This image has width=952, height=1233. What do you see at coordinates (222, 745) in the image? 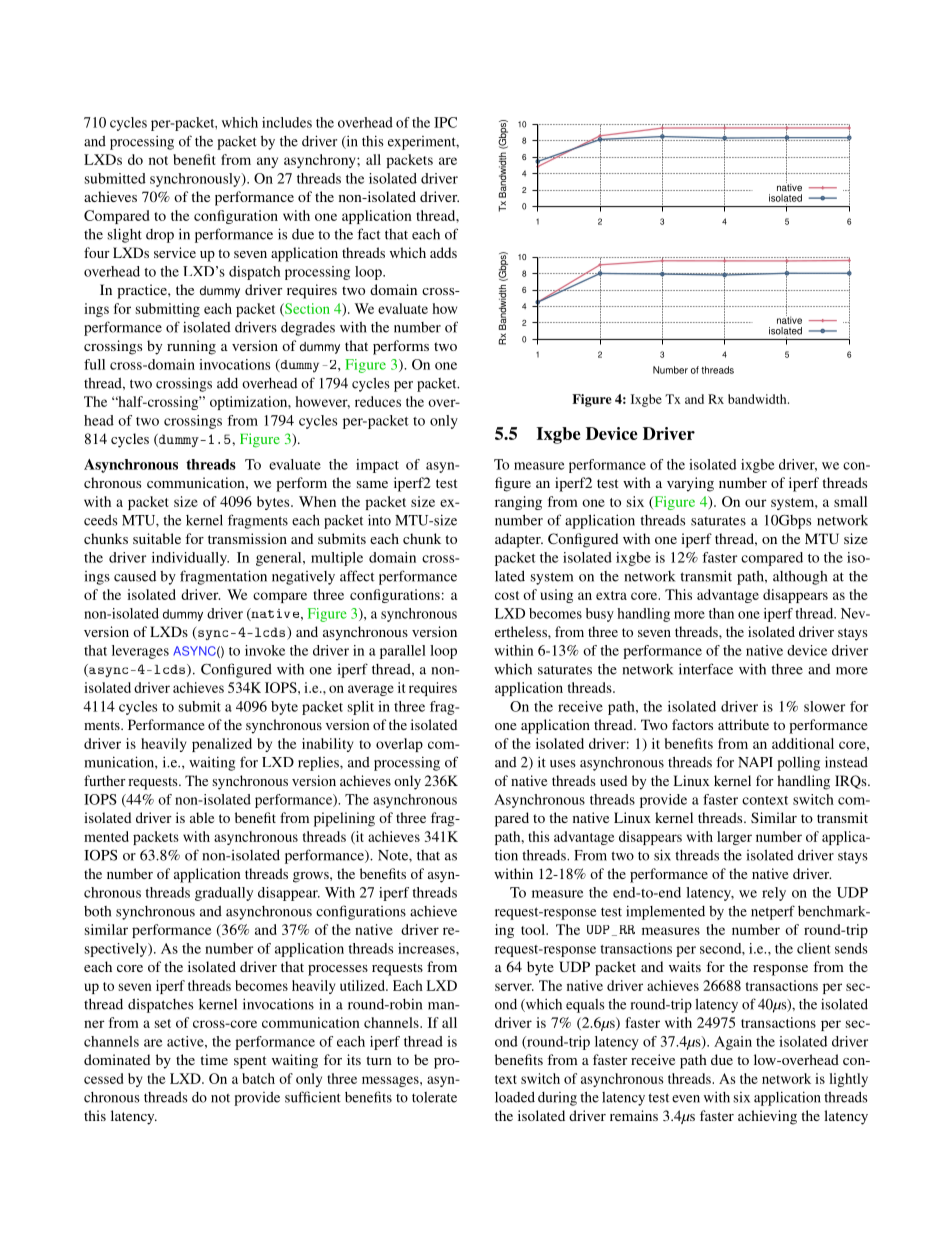
I see `penalized` at bounding box center [222, 745].
